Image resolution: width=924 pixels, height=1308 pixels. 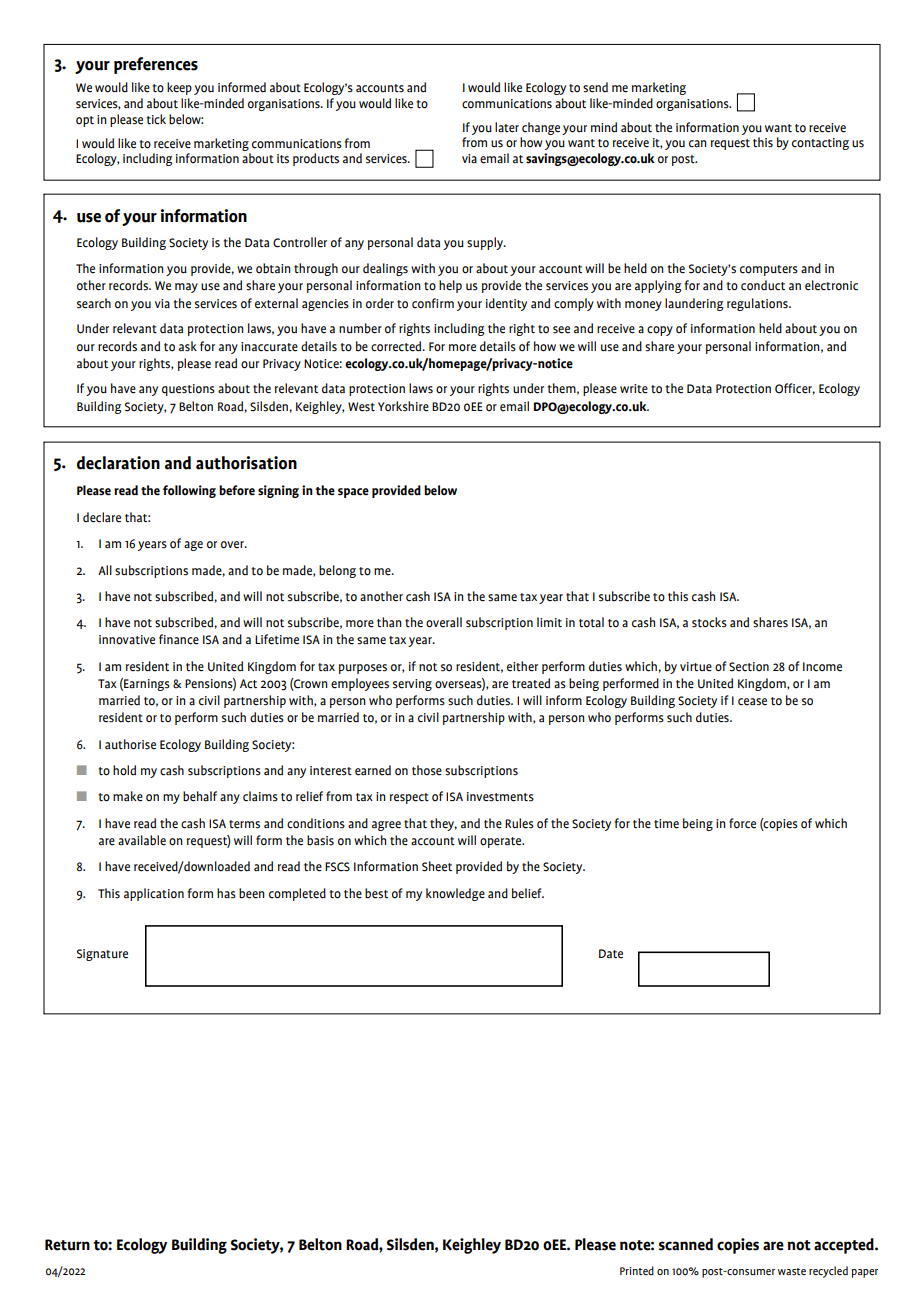 What do you see at coordinates (142, 840) in the screenshot?
I see `available` at bounding box center [142, 840].
